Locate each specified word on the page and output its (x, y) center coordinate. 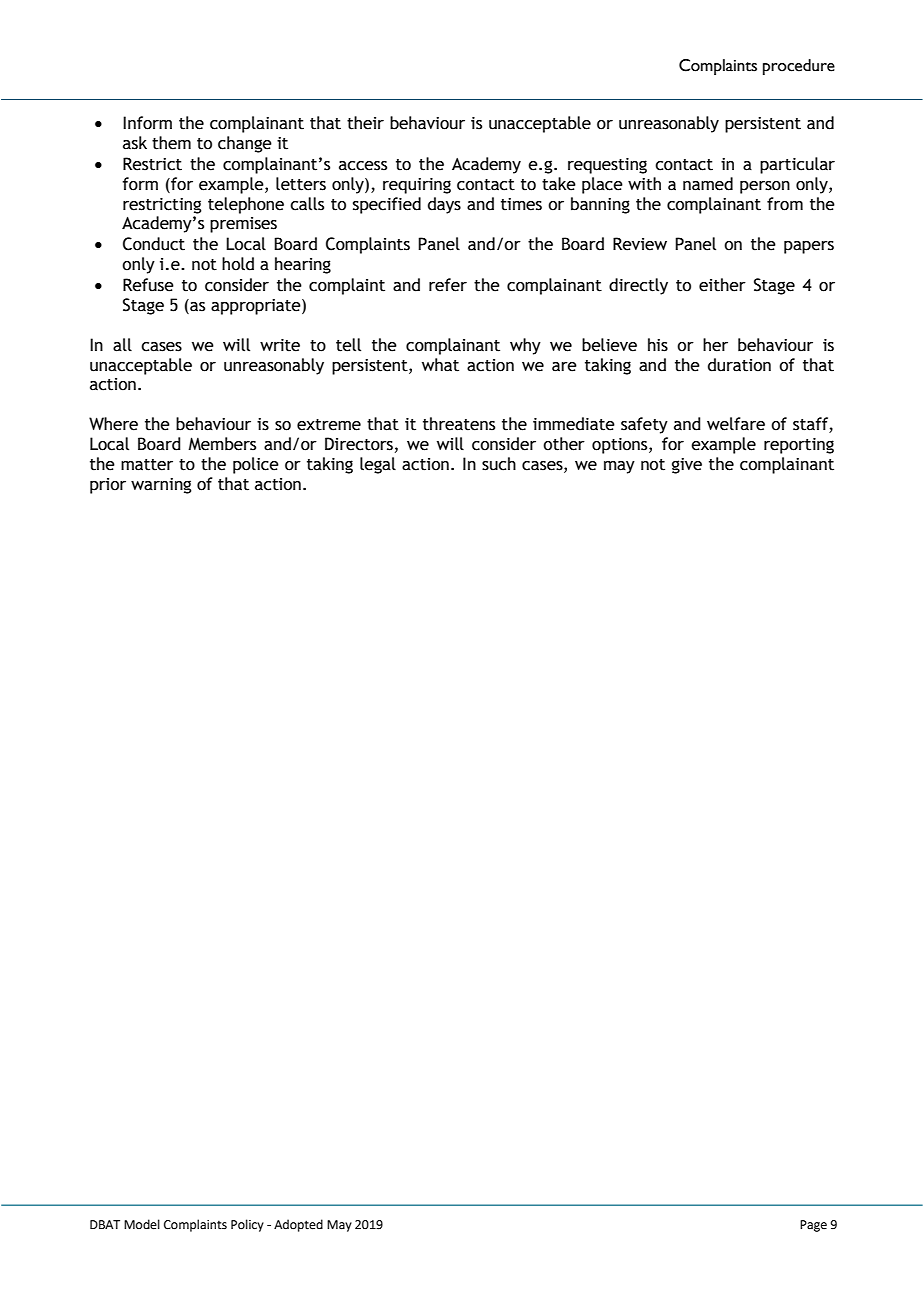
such (499, 464)
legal (378, 465)
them (171, 143)
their (365, 123)
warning (161, 486)
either (722, 285)
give (687, 466)
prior (108, 486)
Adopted (298, 1225)
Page (813, 1226)
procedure (799, 67)
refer (448, 285)
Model (142, 1224)
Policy (247, 1225)
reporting (799, 446)
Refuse (148, 285)
